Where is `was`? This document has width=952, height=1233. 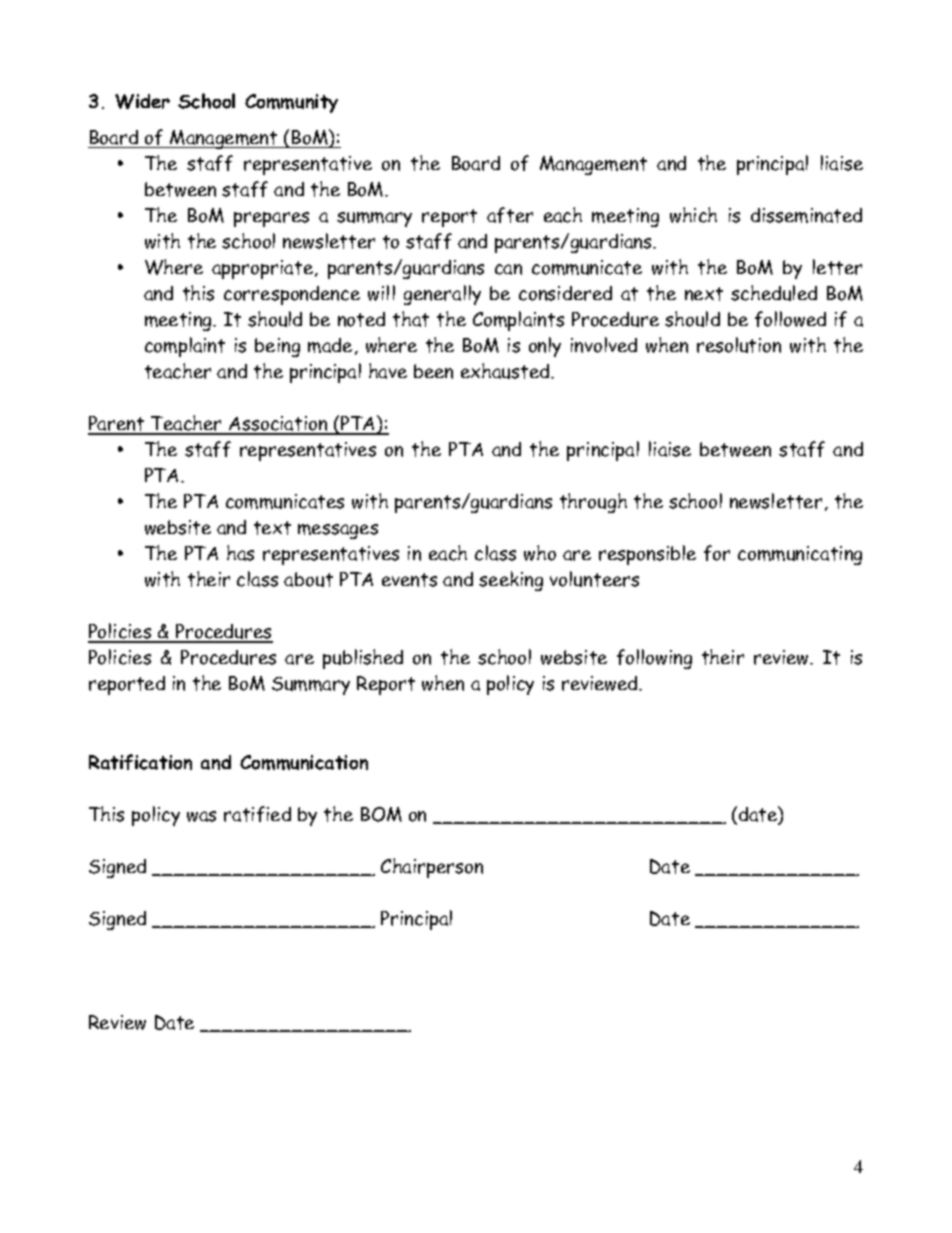 was is located at coordinates (201, 816).
